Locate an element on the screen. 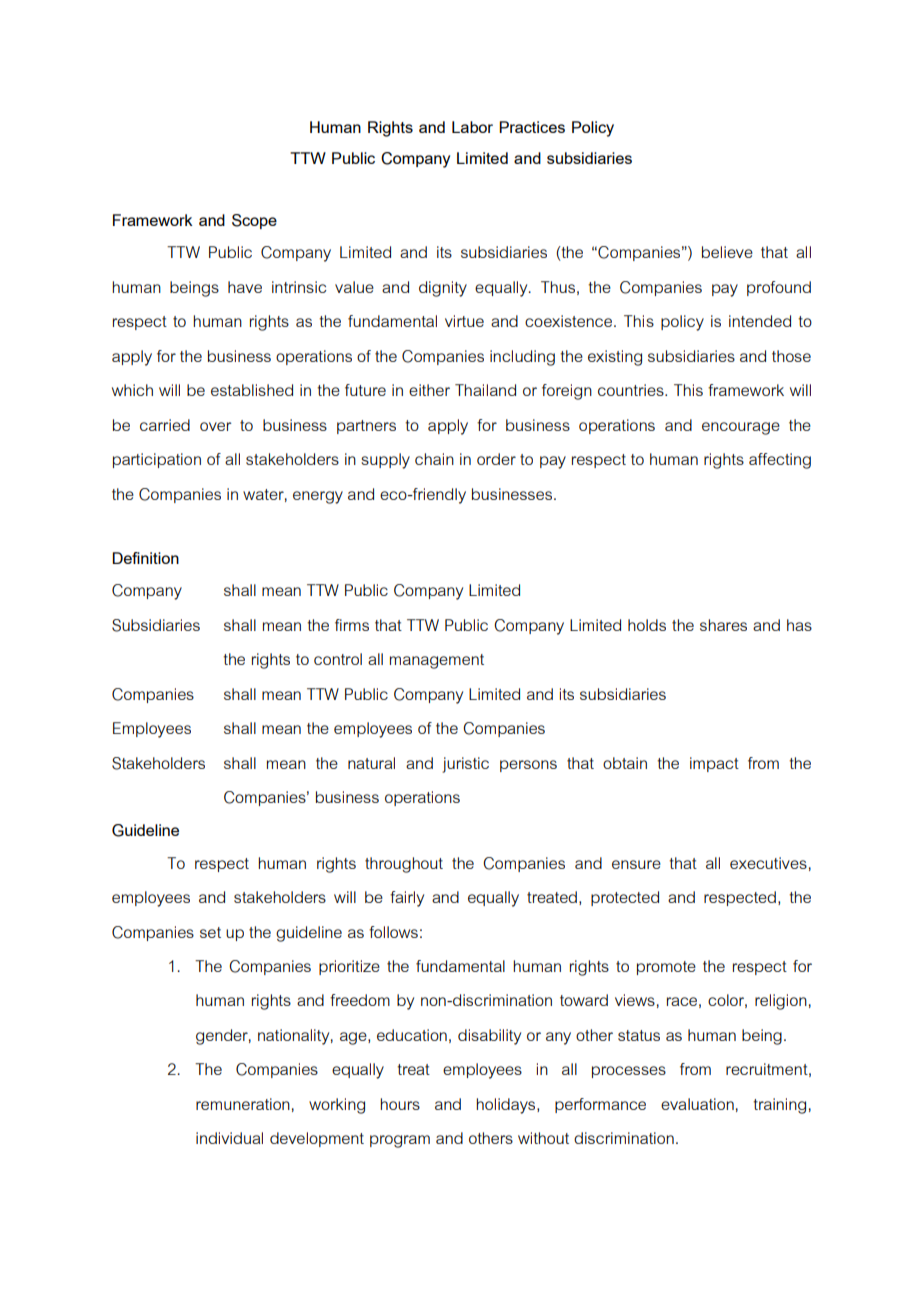 The width and height of the screenshot is (924, 1308). order is located at coordinates (496, 459).
